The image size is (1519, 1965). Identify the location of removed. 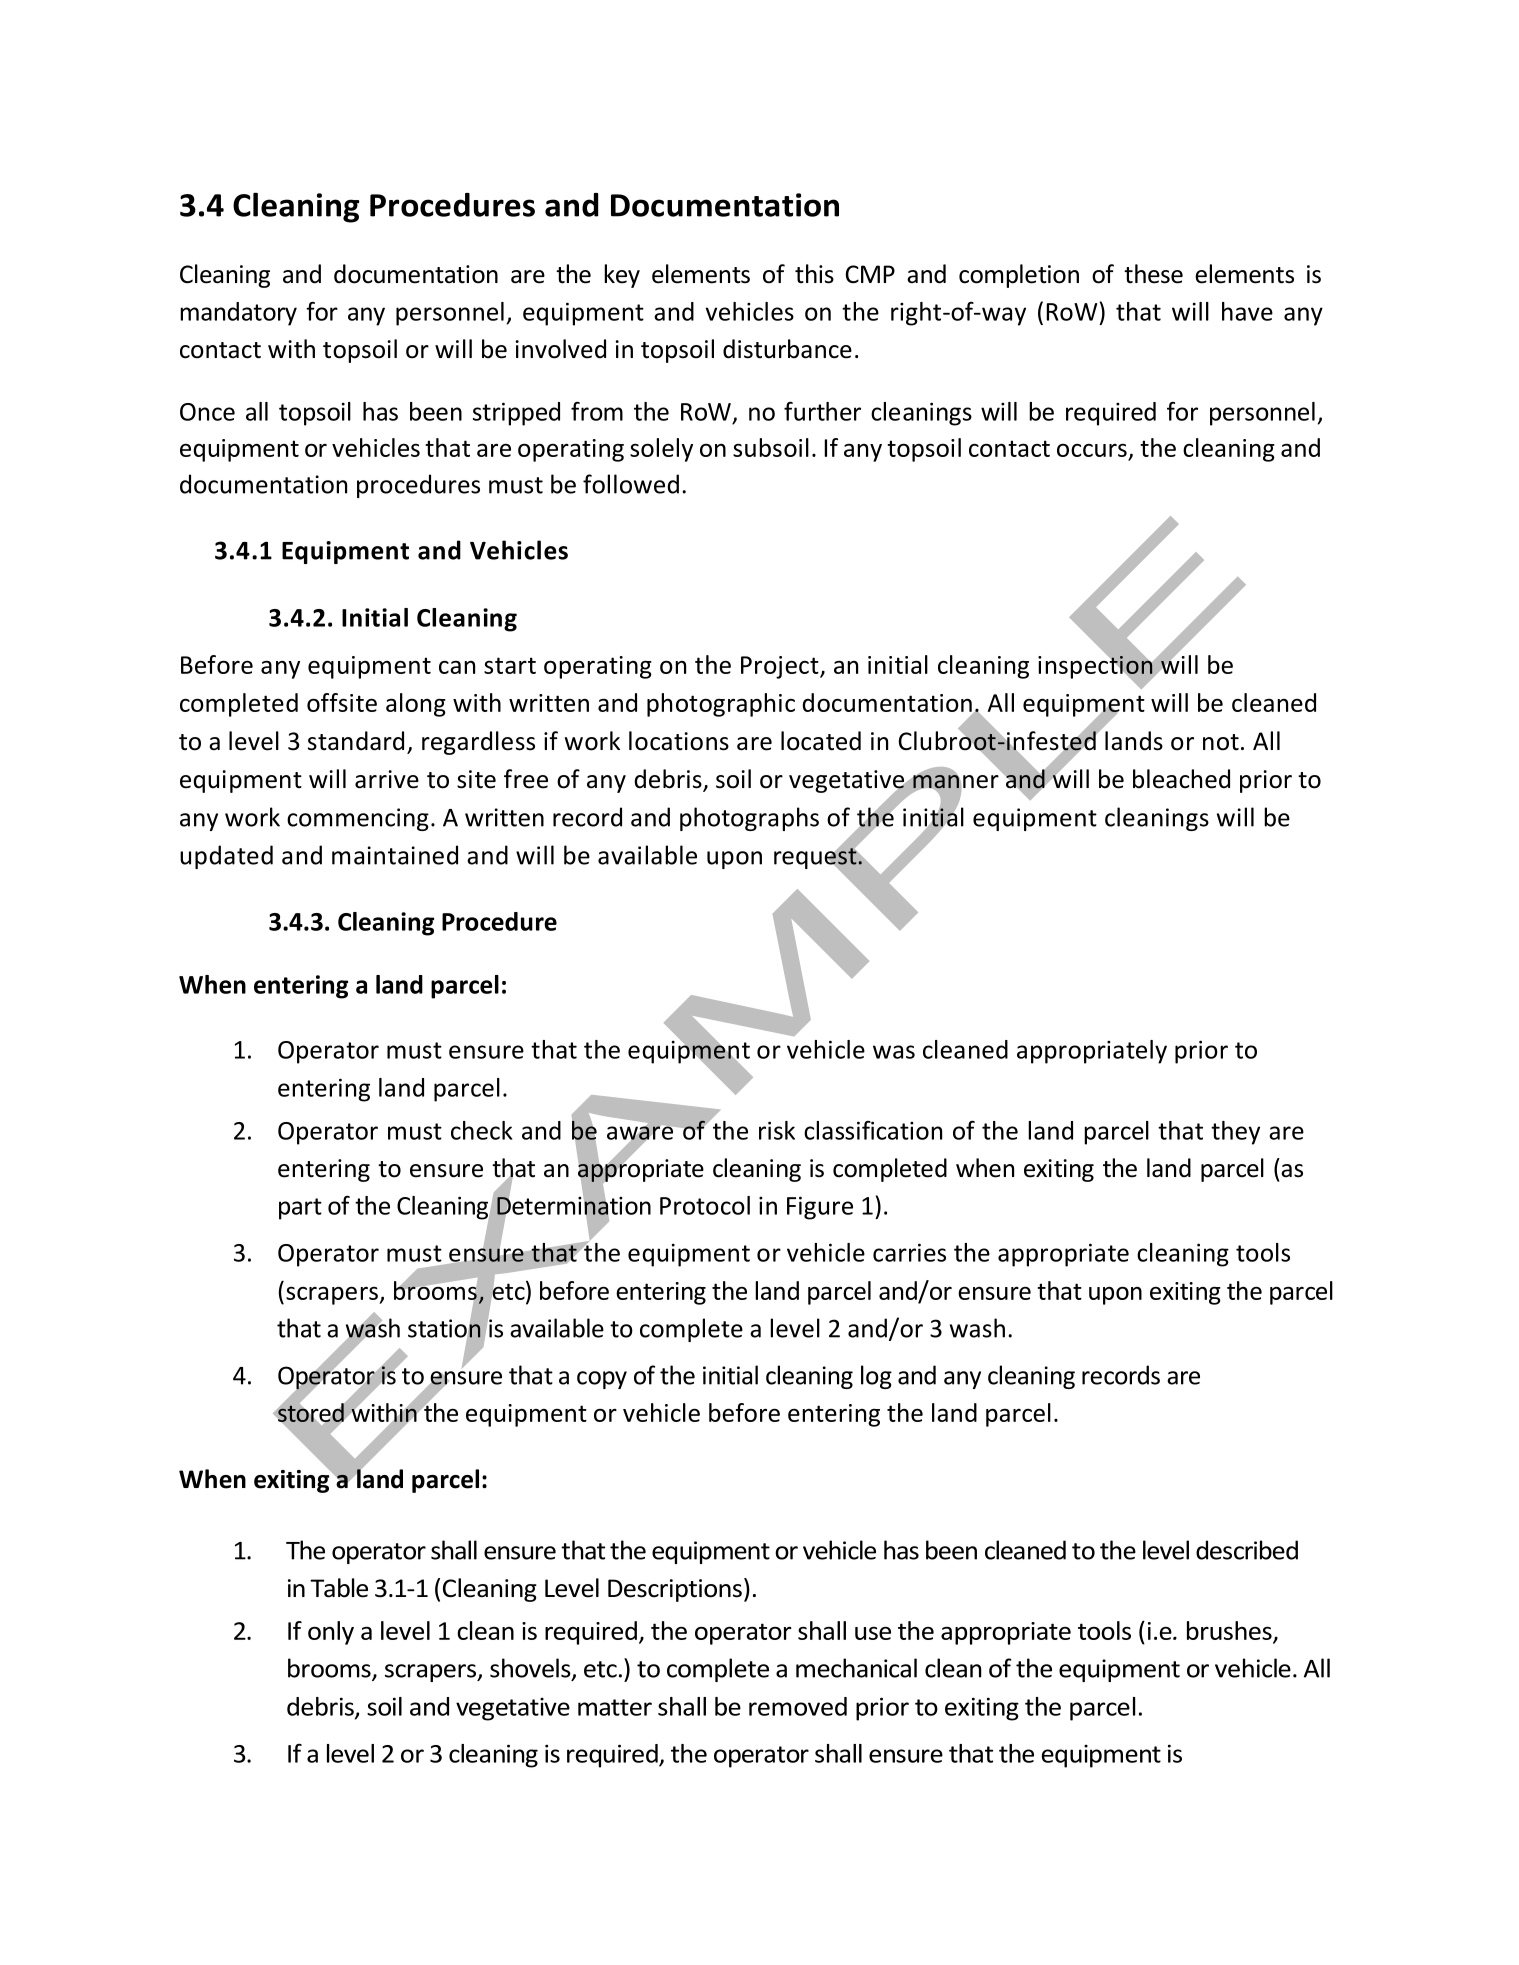
(798, 1706).
